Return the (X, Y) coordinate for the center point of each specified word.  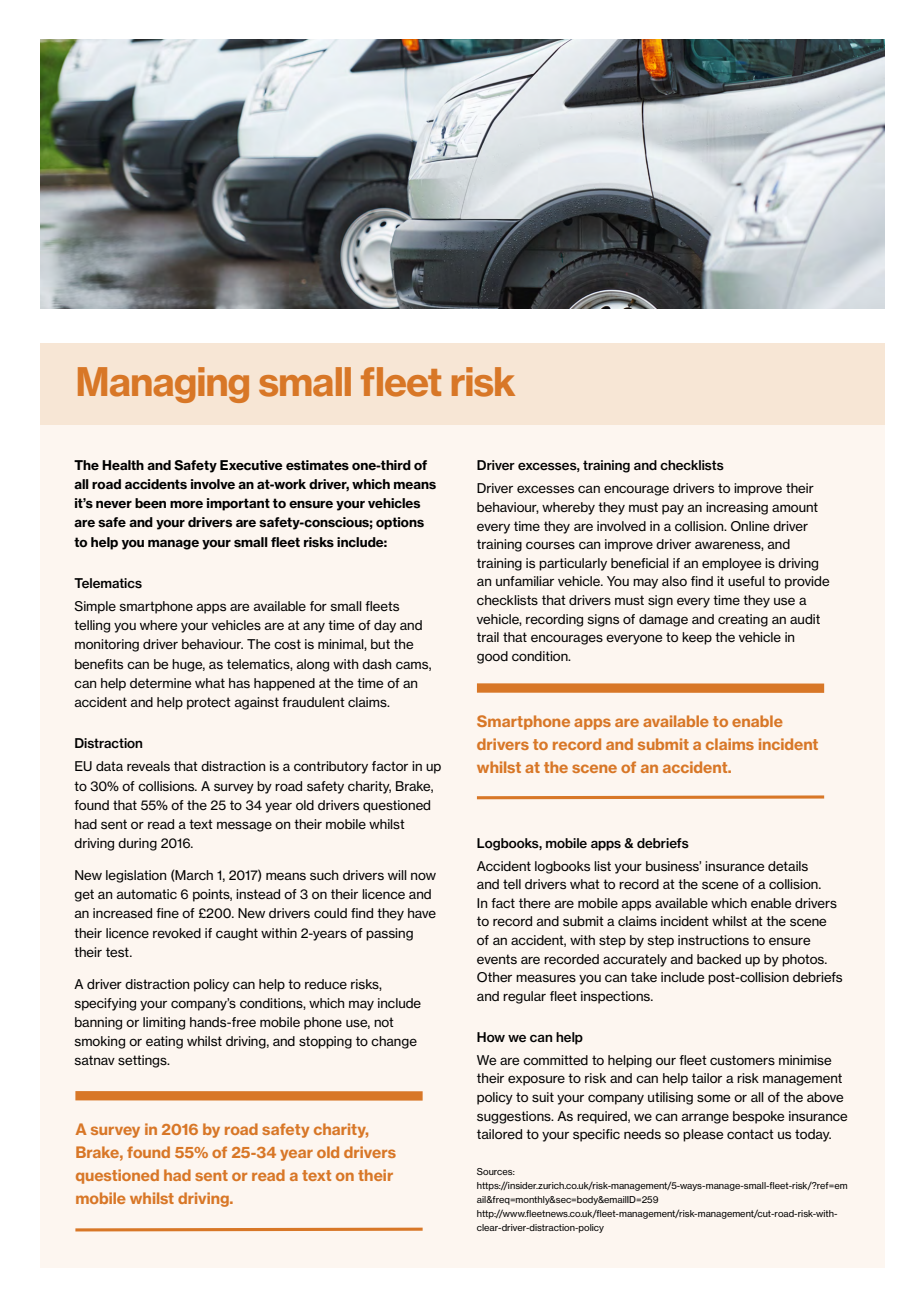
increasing (737, 508)
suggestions (515, 1117)
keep (697, 638)
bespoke (758, 1117)
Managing (163, 385)
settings (143, 1061)
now (423, 876)
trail (488, 637)
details (788, 866)
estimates (317, 465)
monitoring (107, 645)
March (193, 876)
